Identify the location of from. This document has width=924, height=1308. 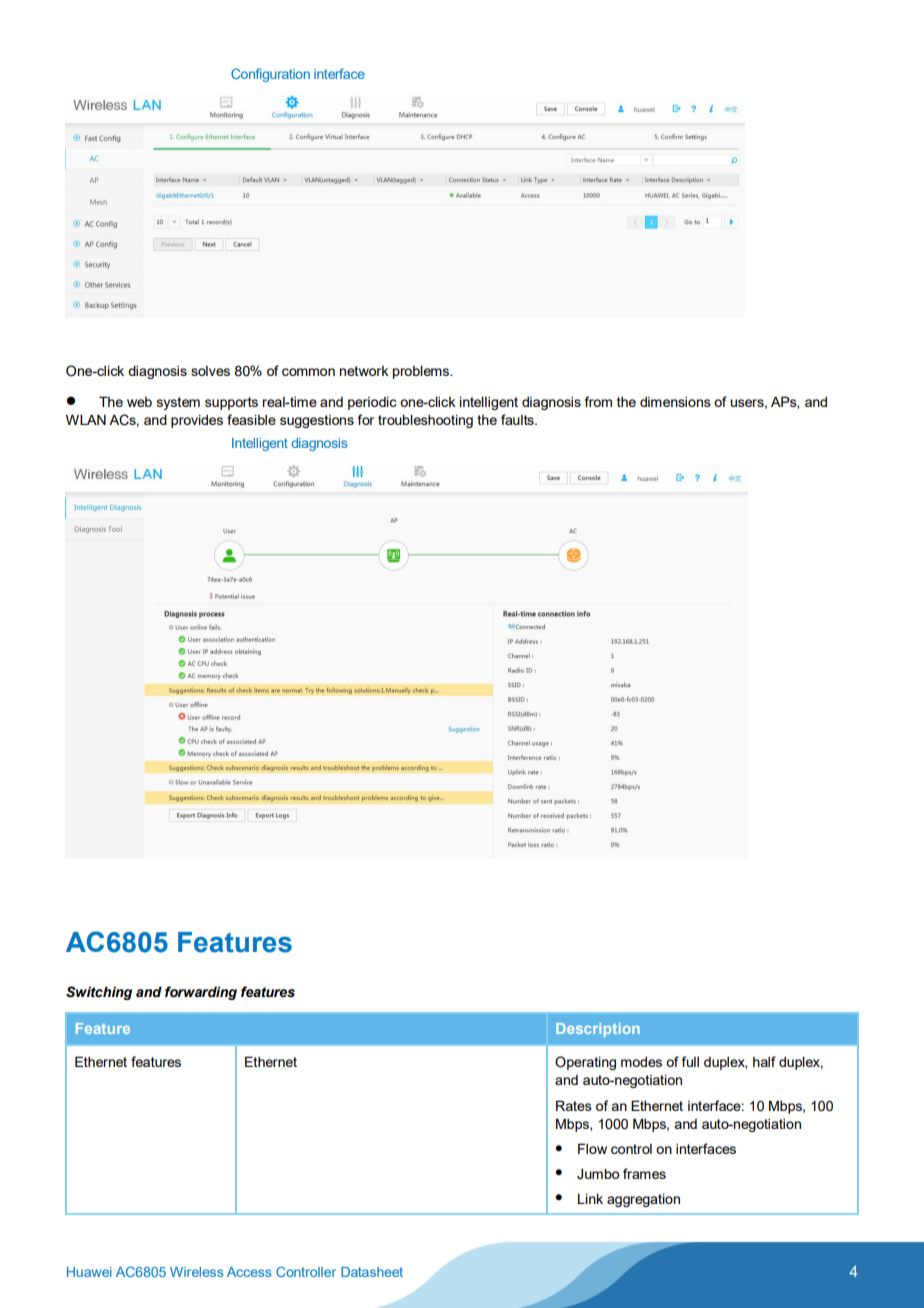
(598, 401).
